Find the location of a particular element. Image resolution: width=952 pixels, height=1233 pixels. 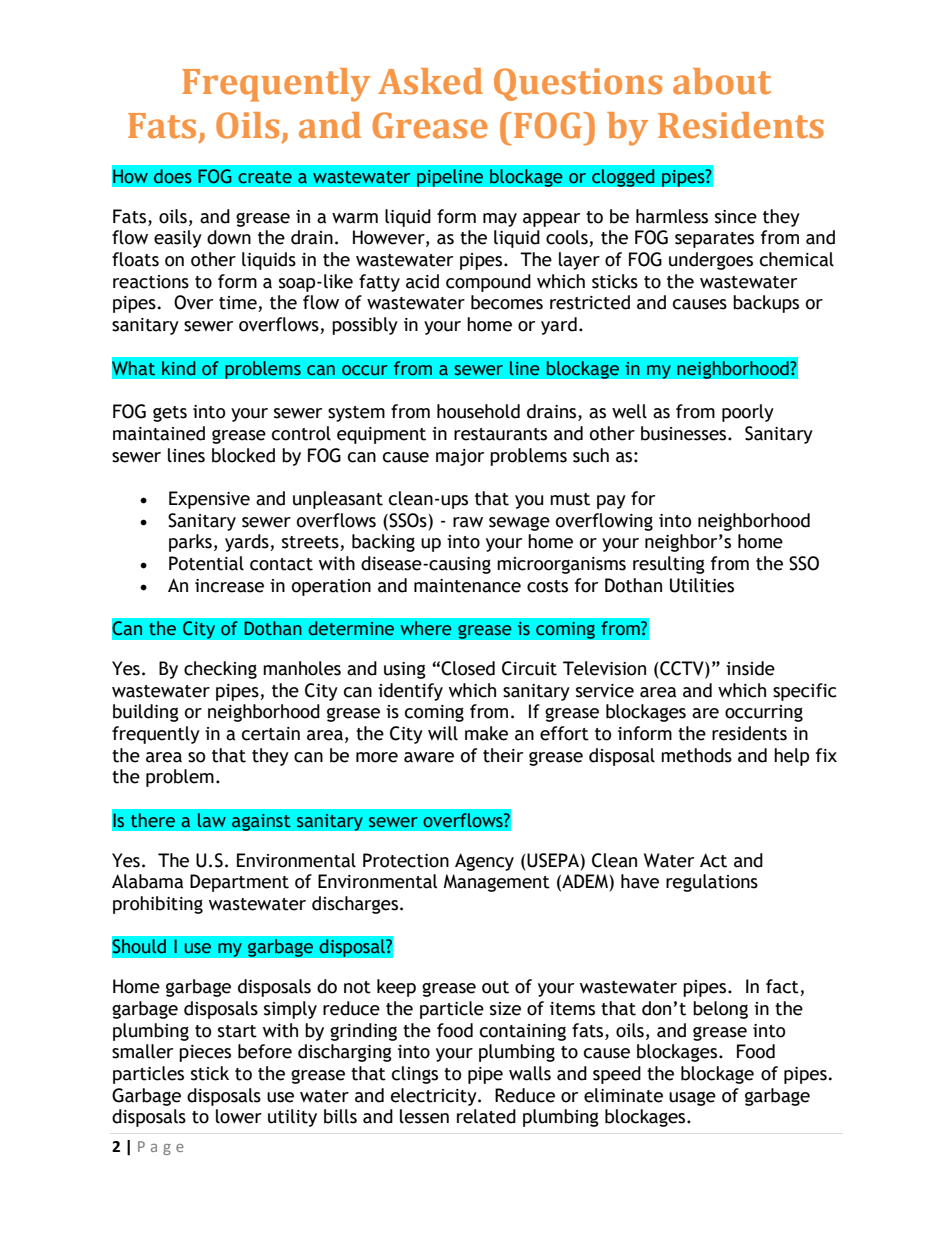

lower is located at coordinates (239, 1116).
